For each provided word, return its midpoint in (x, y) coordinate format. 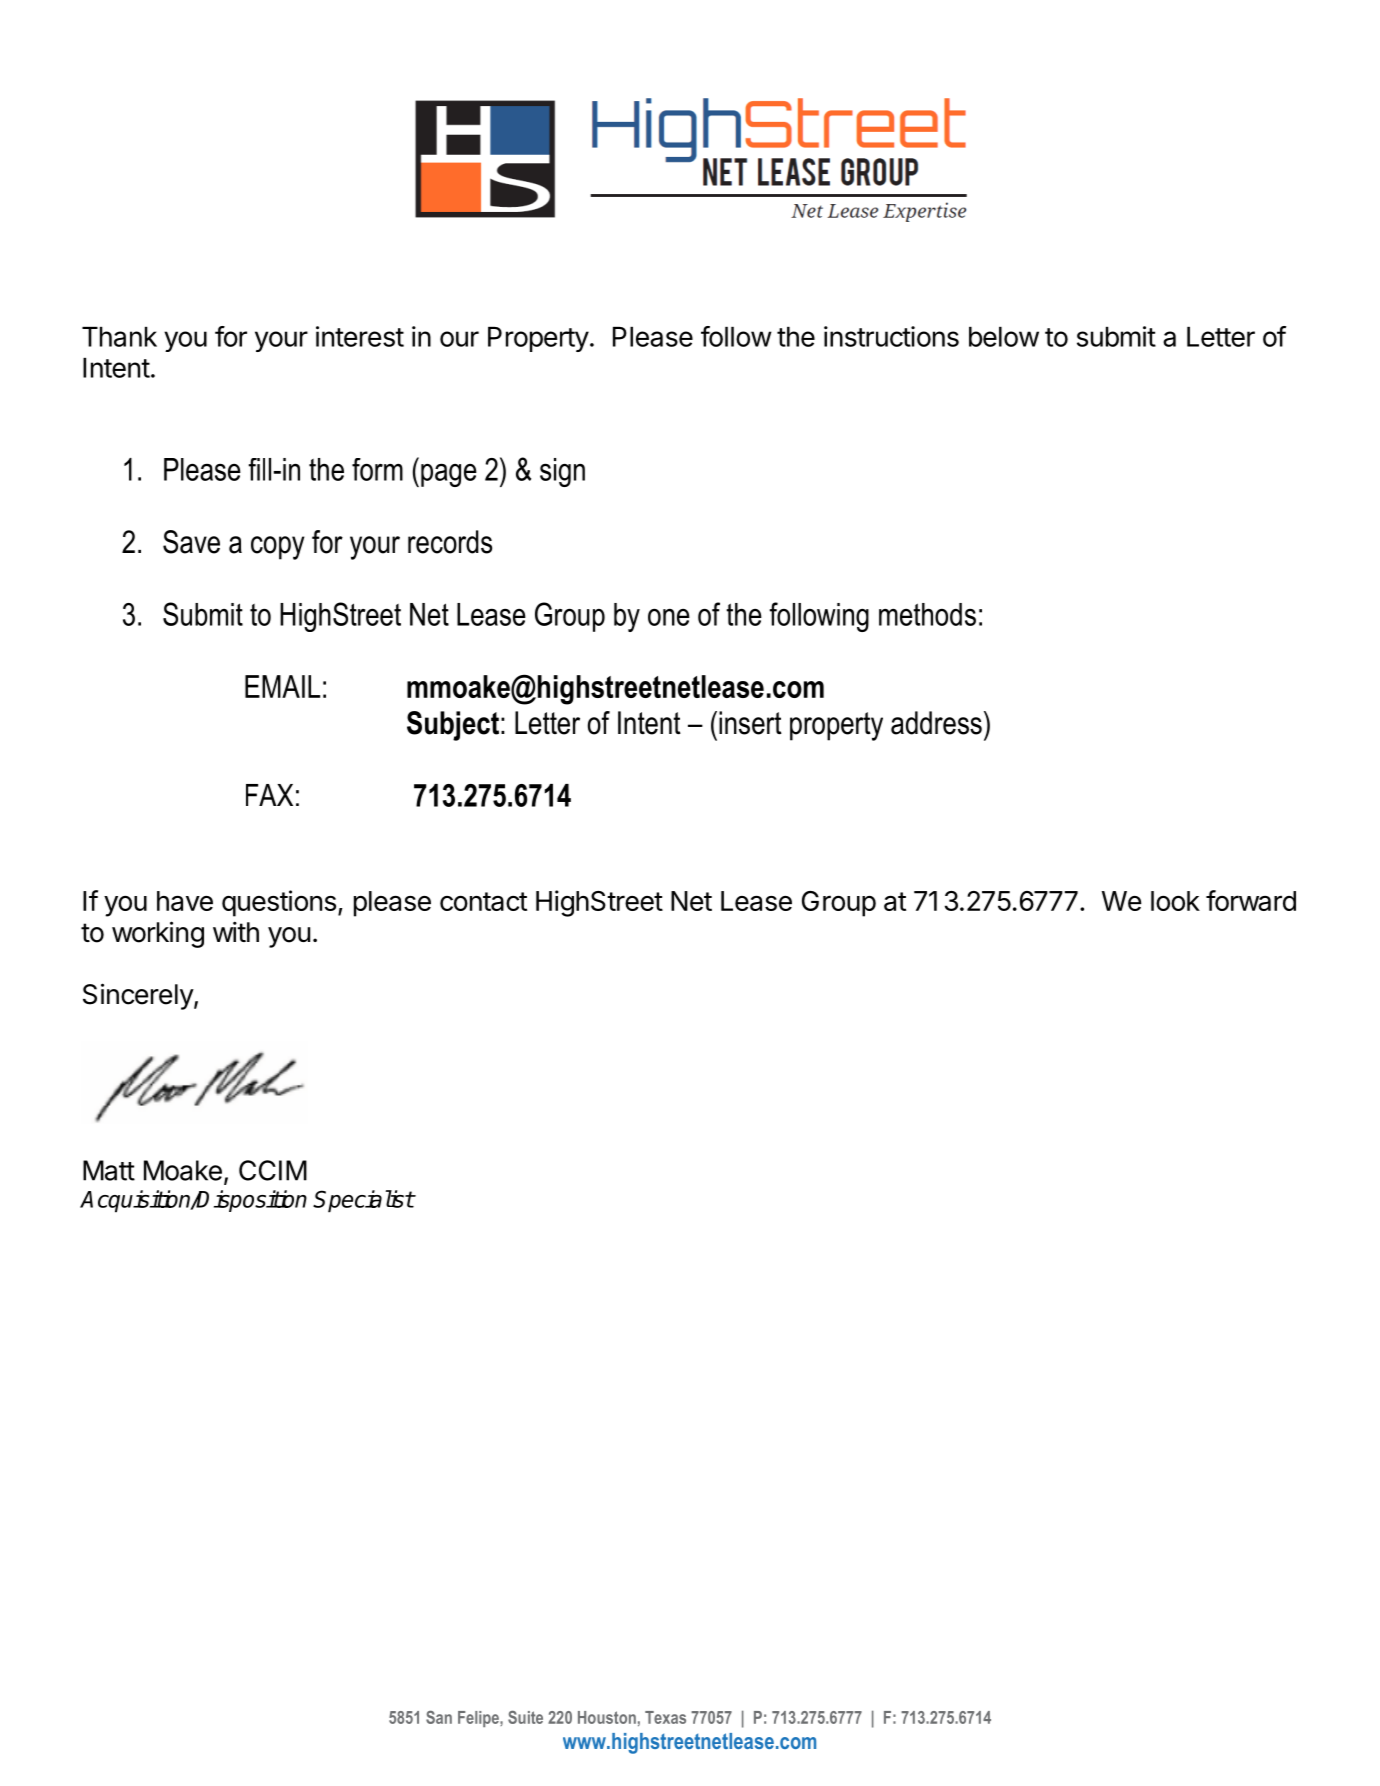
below (1004, 337)
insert (750, 723)
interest (360, 336)
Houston (607, 1717)
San (439, 1717)
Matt (109, 1170)
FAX (269, 795)
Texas (665, 1717)
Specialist (363, 1201)
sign (562, 472)
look (1175, 901)
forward (1251, 900)
